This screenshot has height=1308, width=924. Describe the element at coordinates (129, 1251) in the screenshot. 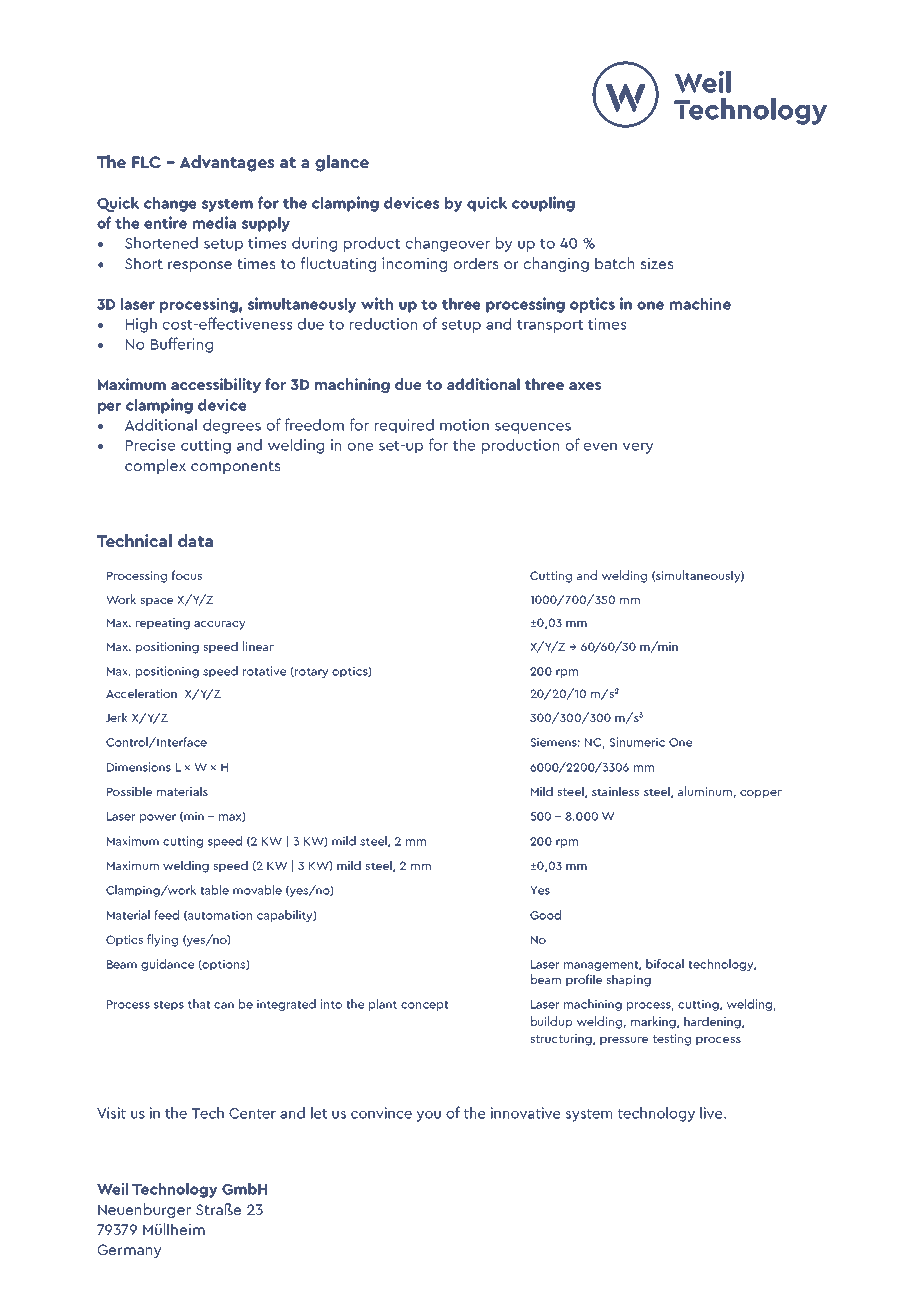

I see `Germany` at that location.
